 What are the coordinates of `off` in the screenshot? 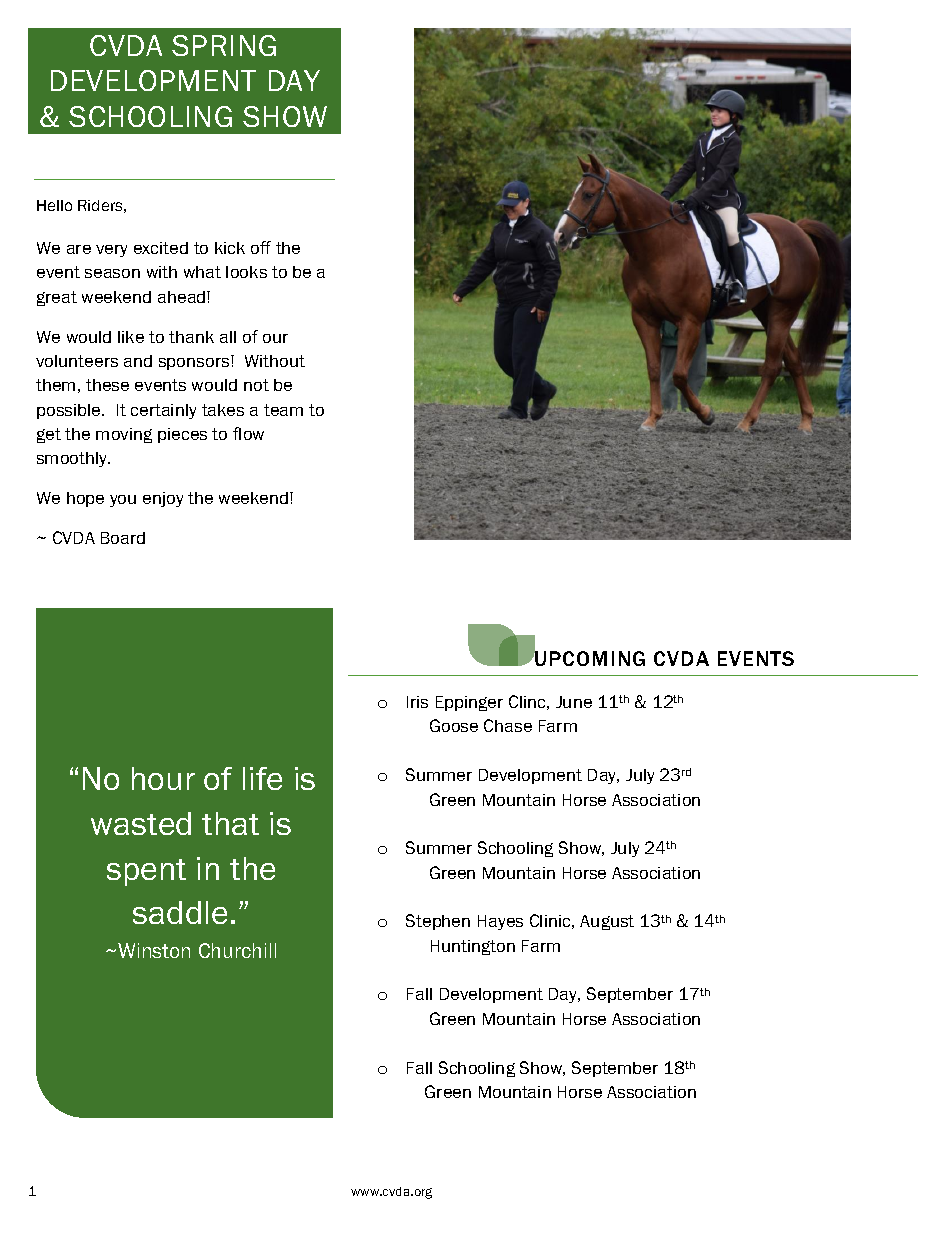 It's located at (261, 247).
